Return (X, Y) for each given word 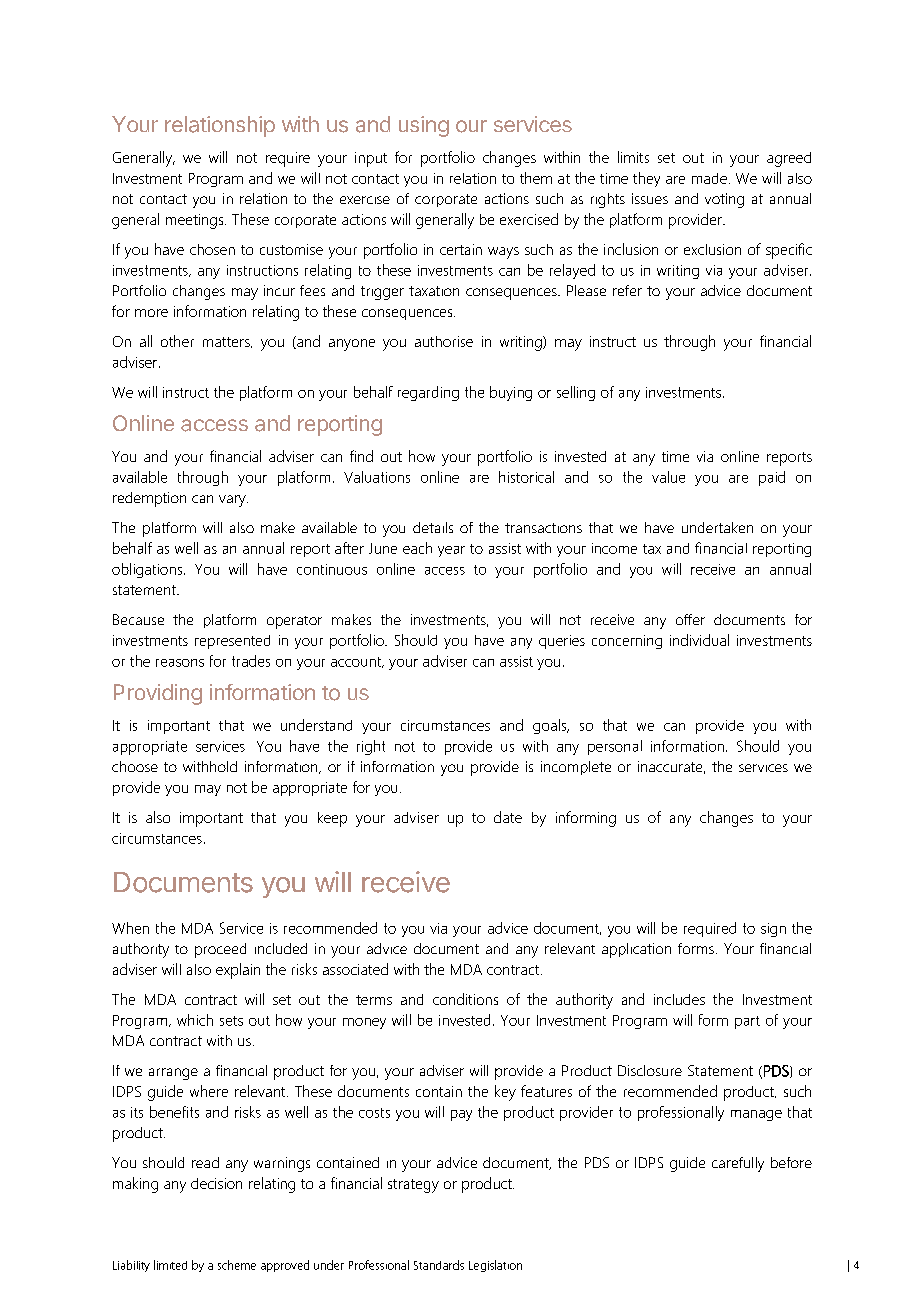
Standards (439, 1265)
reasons (180, 663)
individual (699, 640)
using (424, 126)
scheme (237, 1265)
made (709, 178)
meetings (196, 221)
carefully (738, 1164)
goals (551, 726)
